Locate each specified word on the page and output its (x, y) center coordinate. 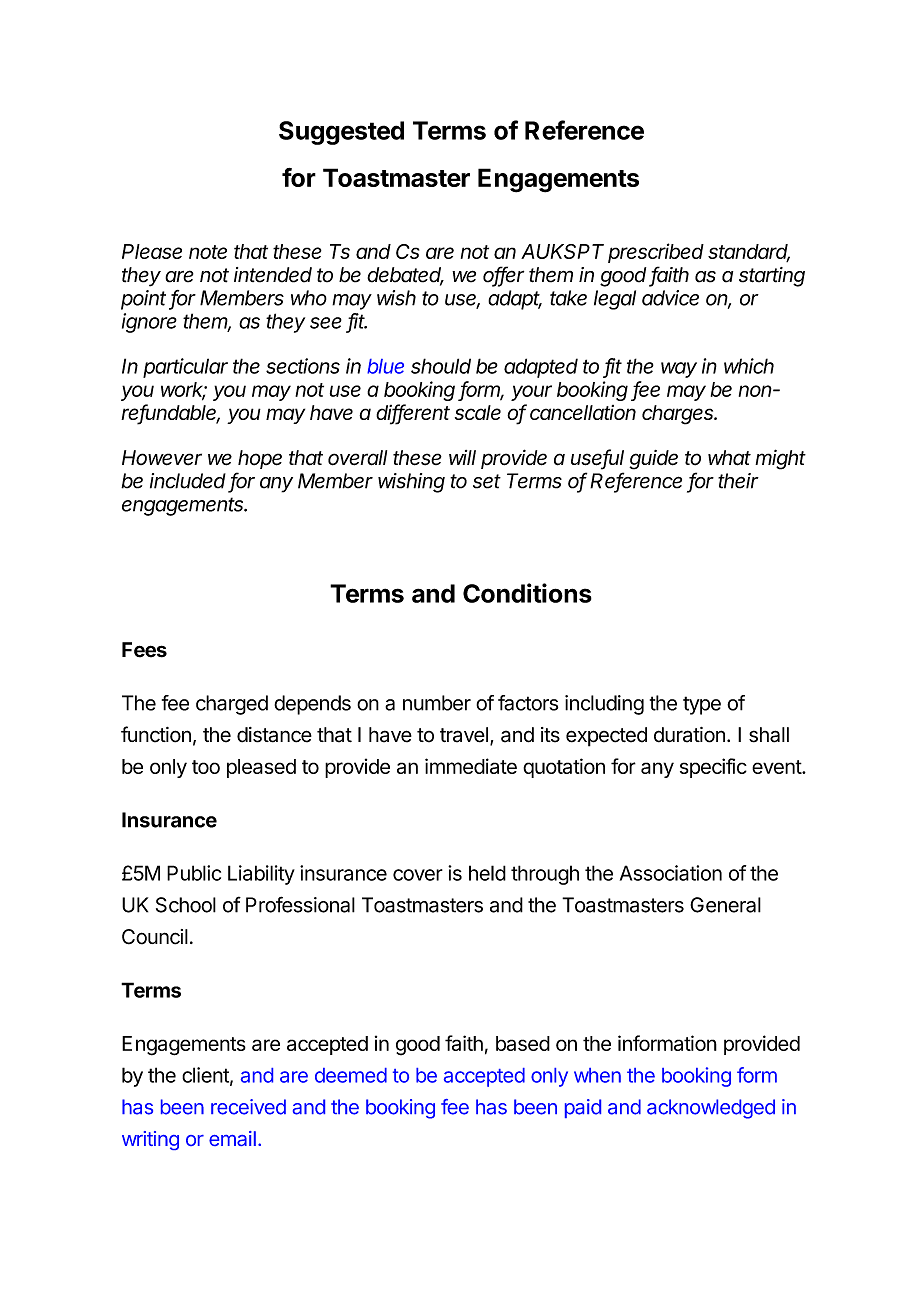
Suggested (341, 133)
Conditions (527, 593)
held (487, 873)
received (248, 1107)
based (523, 1043)
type (702, 705)
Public (194, 873)
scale (478, 412)
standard (749, 253)
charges (679, 415)
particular (185, 368)
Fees (144, 650)
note (208, 252)
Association (671, 873)
